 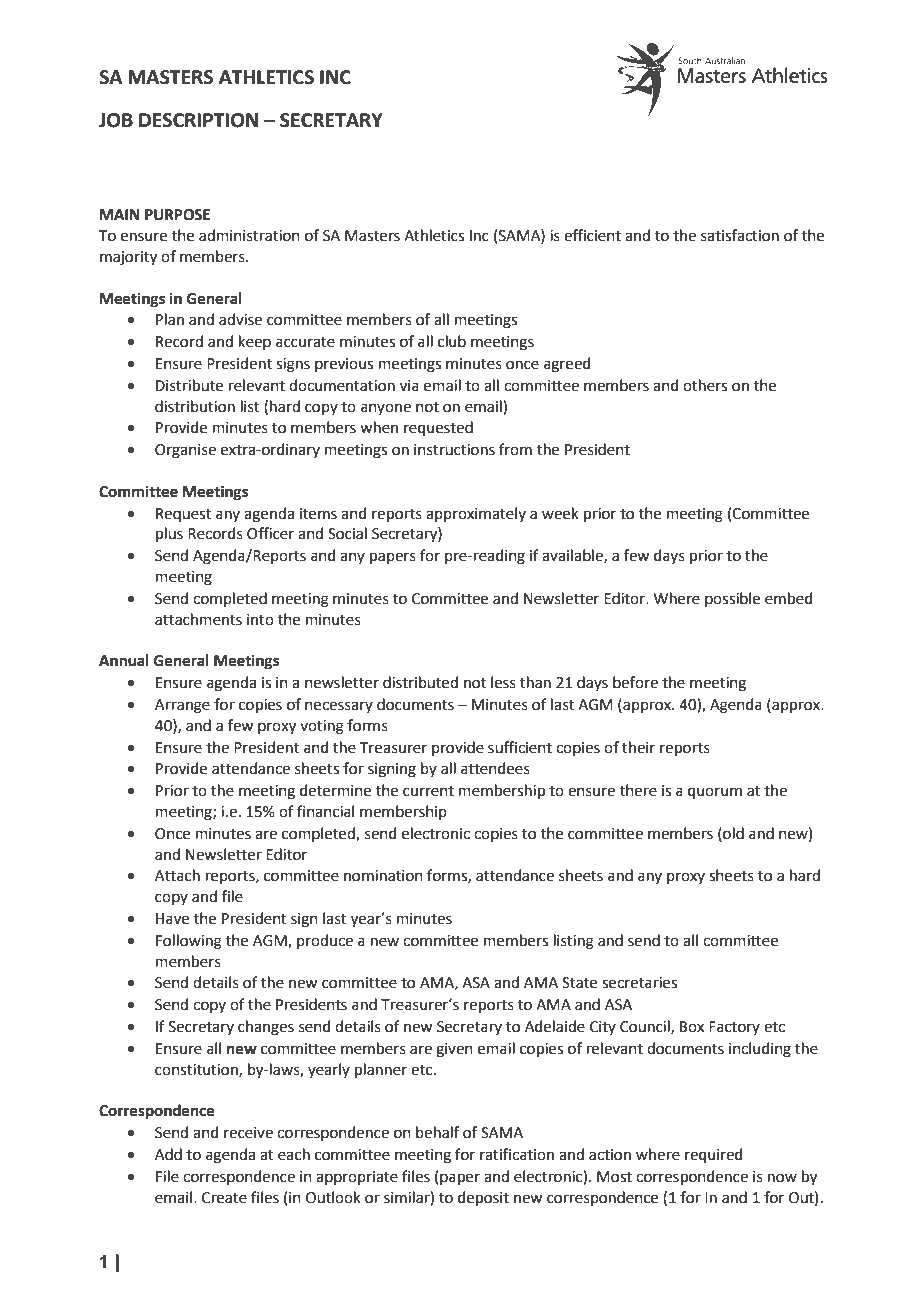 What do you see at coordinates (198, 120) in the screenshot?
I see `DESCRIPTION` at bounding box center [198, 120].
